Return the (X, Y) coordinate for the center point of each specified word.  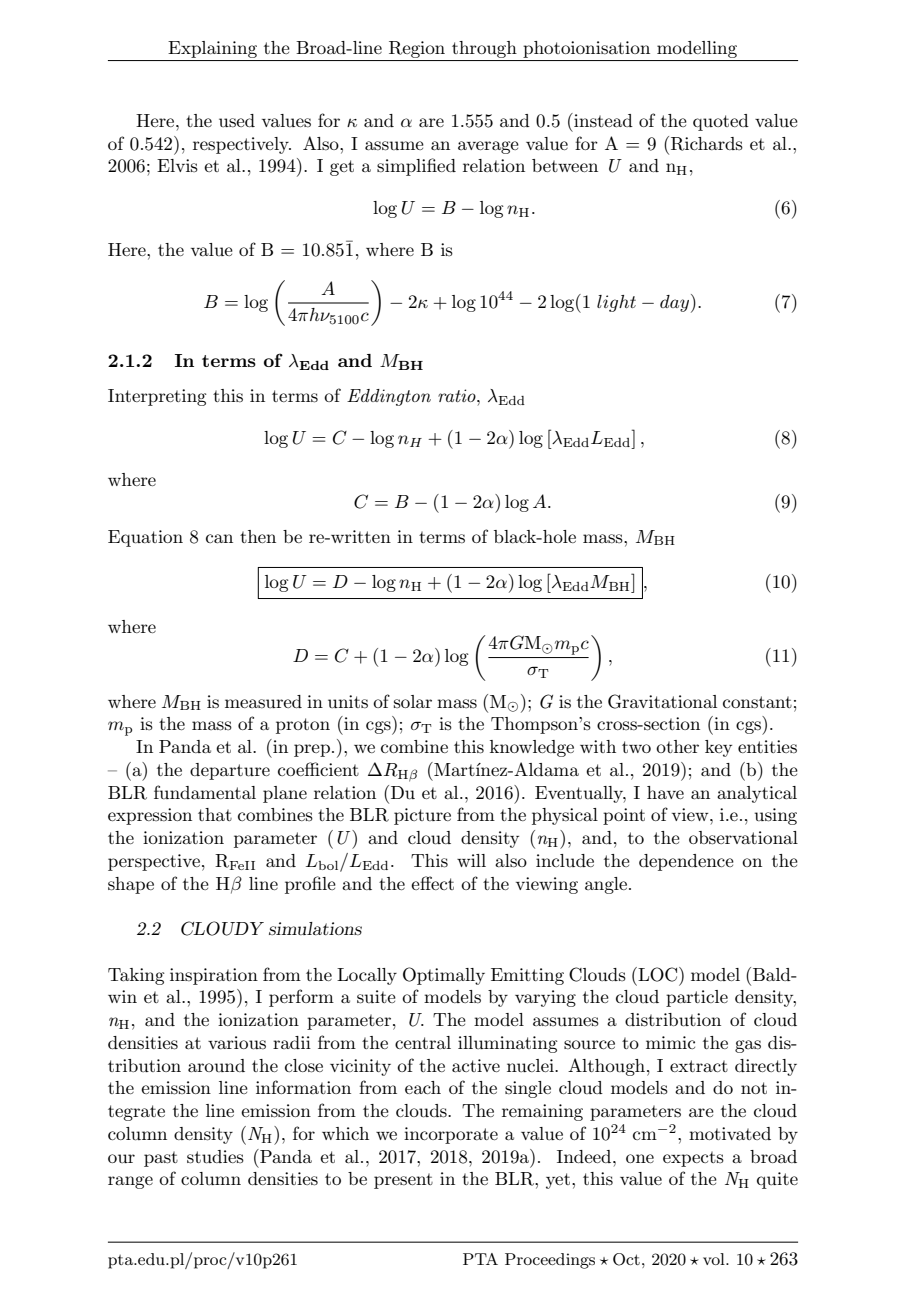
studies (215, 1157)
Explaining (212, 49)
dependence (686, 862)
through (484, 49)
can (219, 538)
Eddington (389, 397)
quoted (721, 122)
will (471, 860)
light (616, 303)
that (215, 814)
